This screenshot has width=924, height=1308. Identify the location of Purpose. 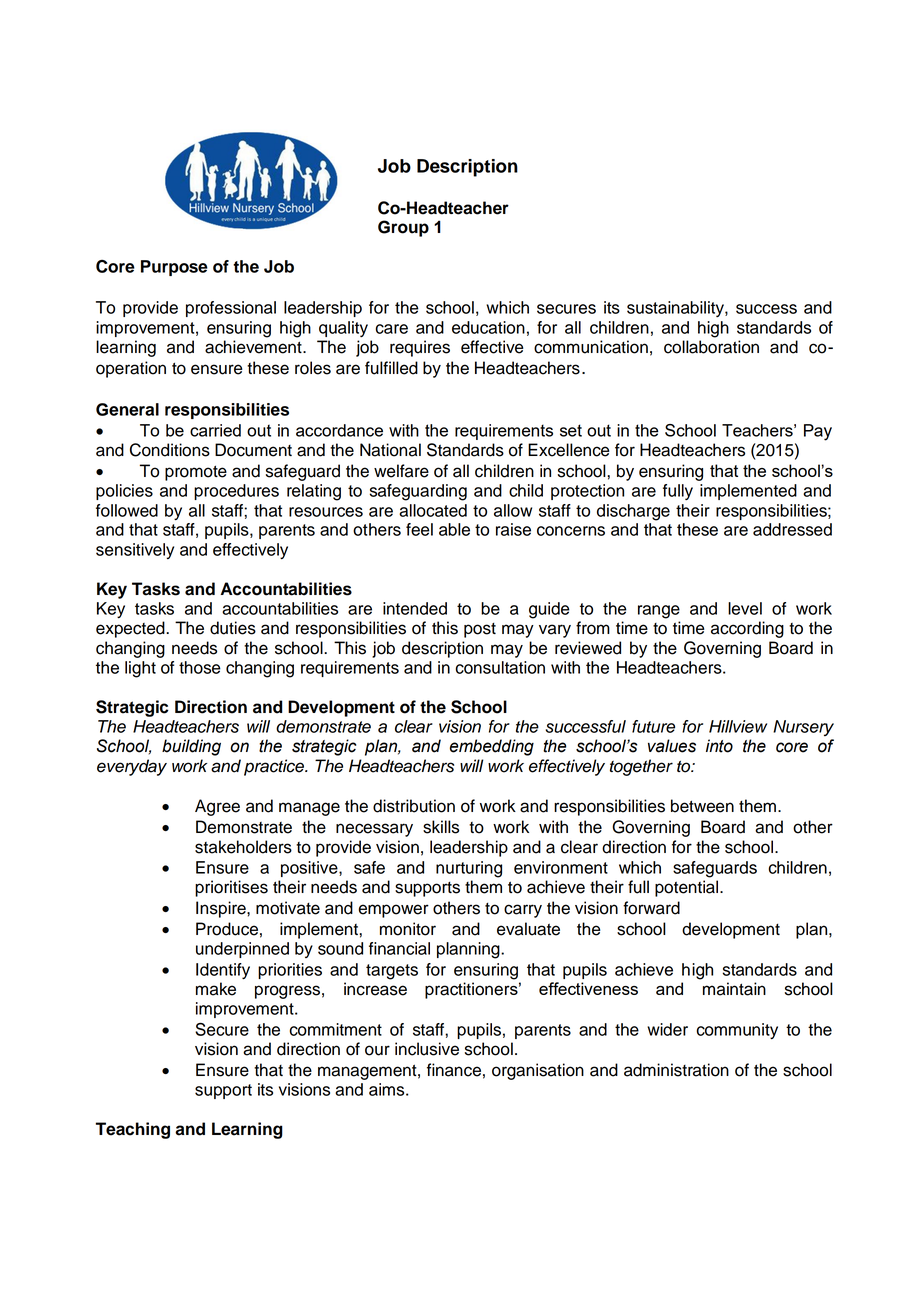
(174, 268).
